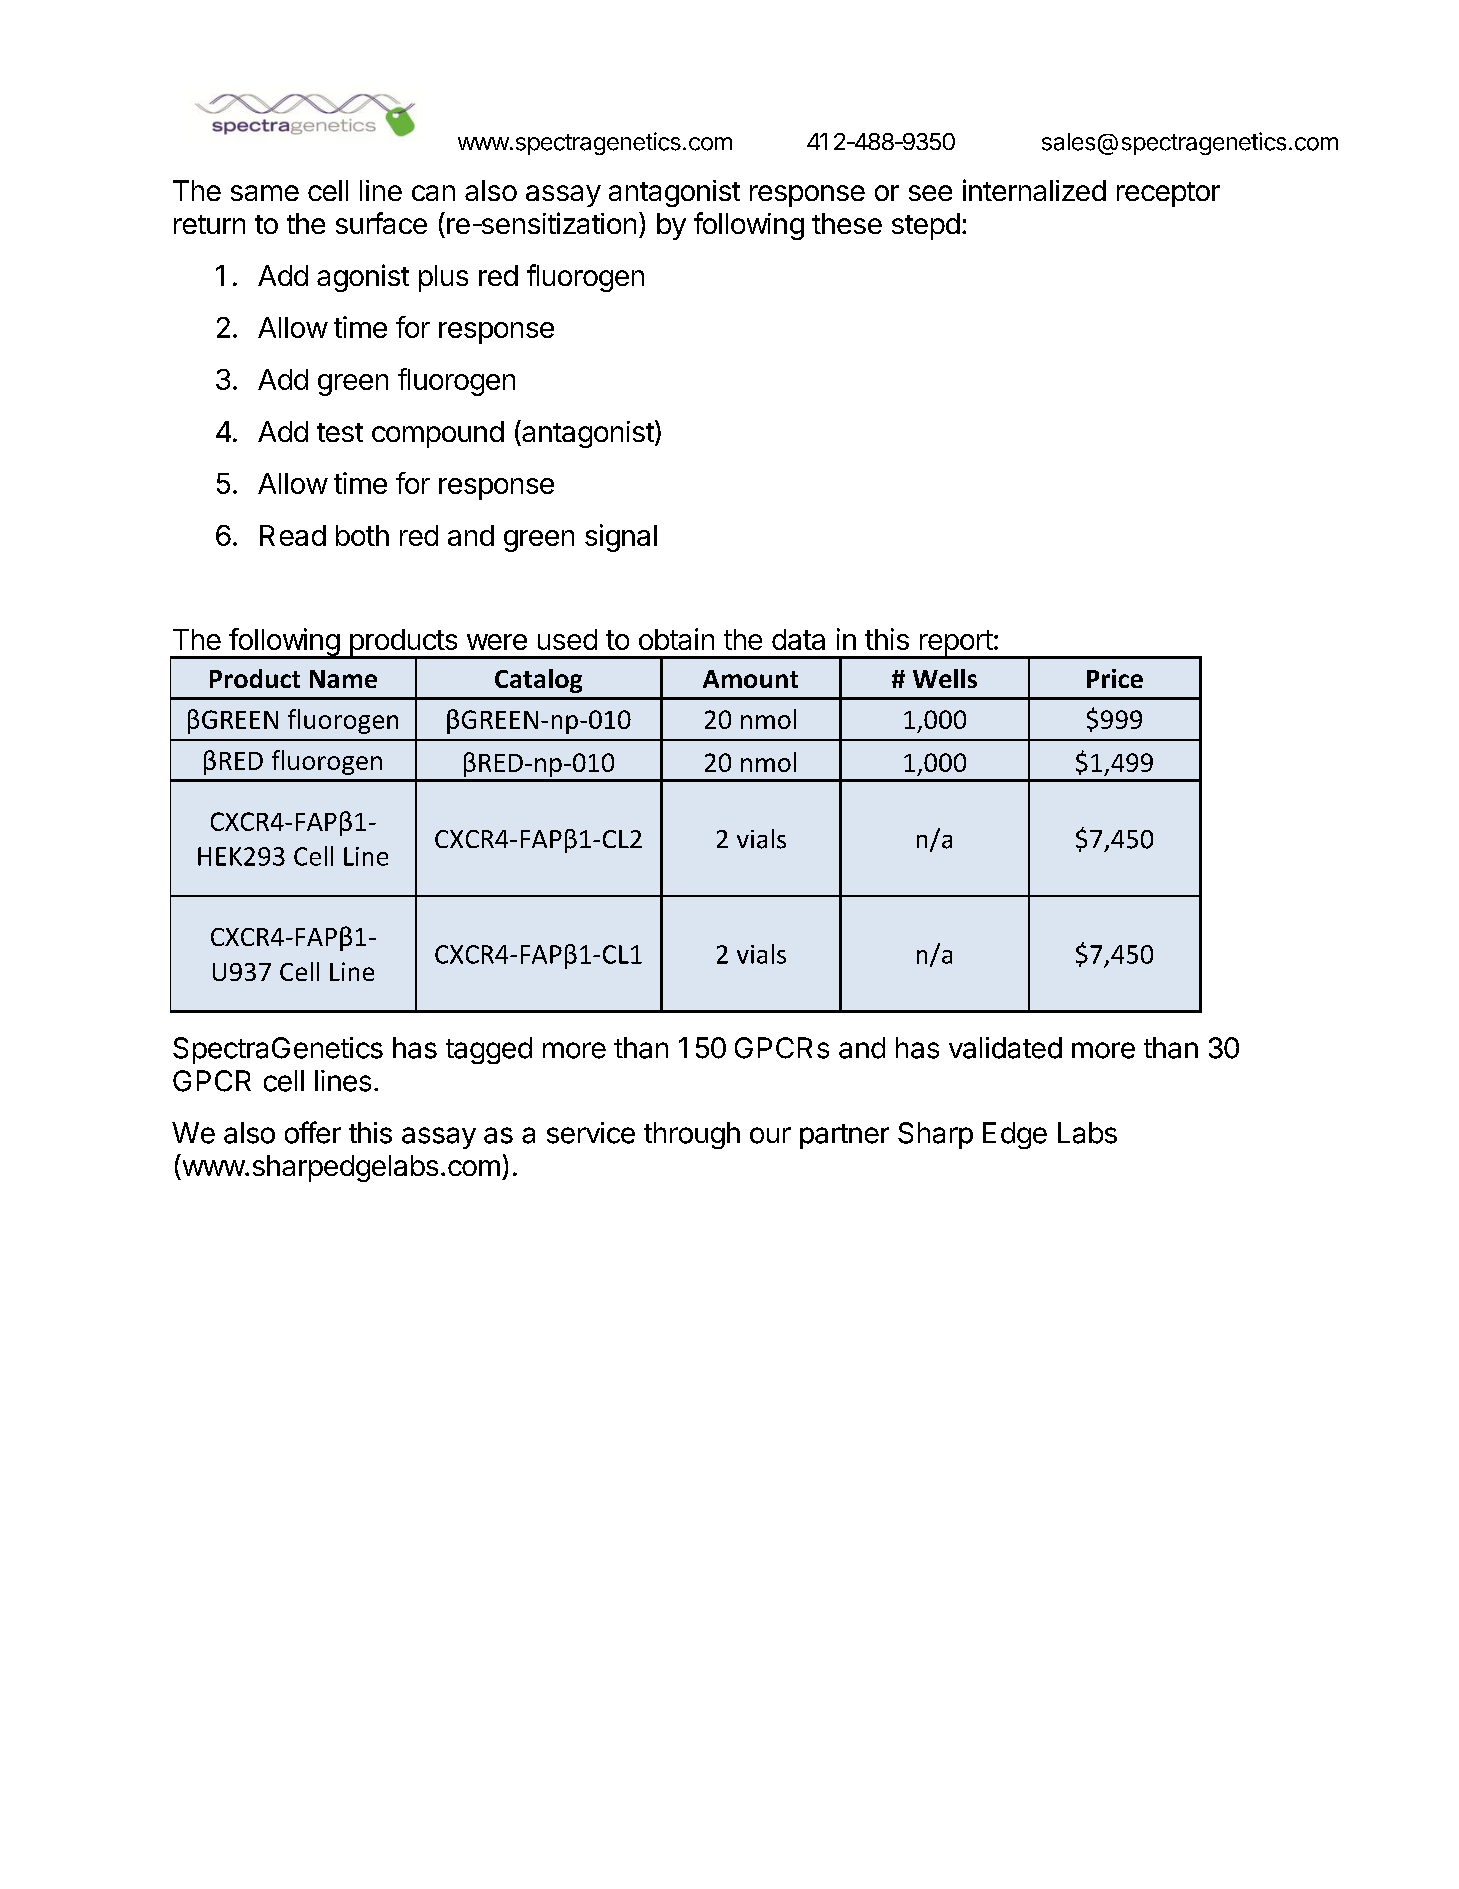 This document has width=1459, height=1889. I want to click on Read, so click(293, 535).
